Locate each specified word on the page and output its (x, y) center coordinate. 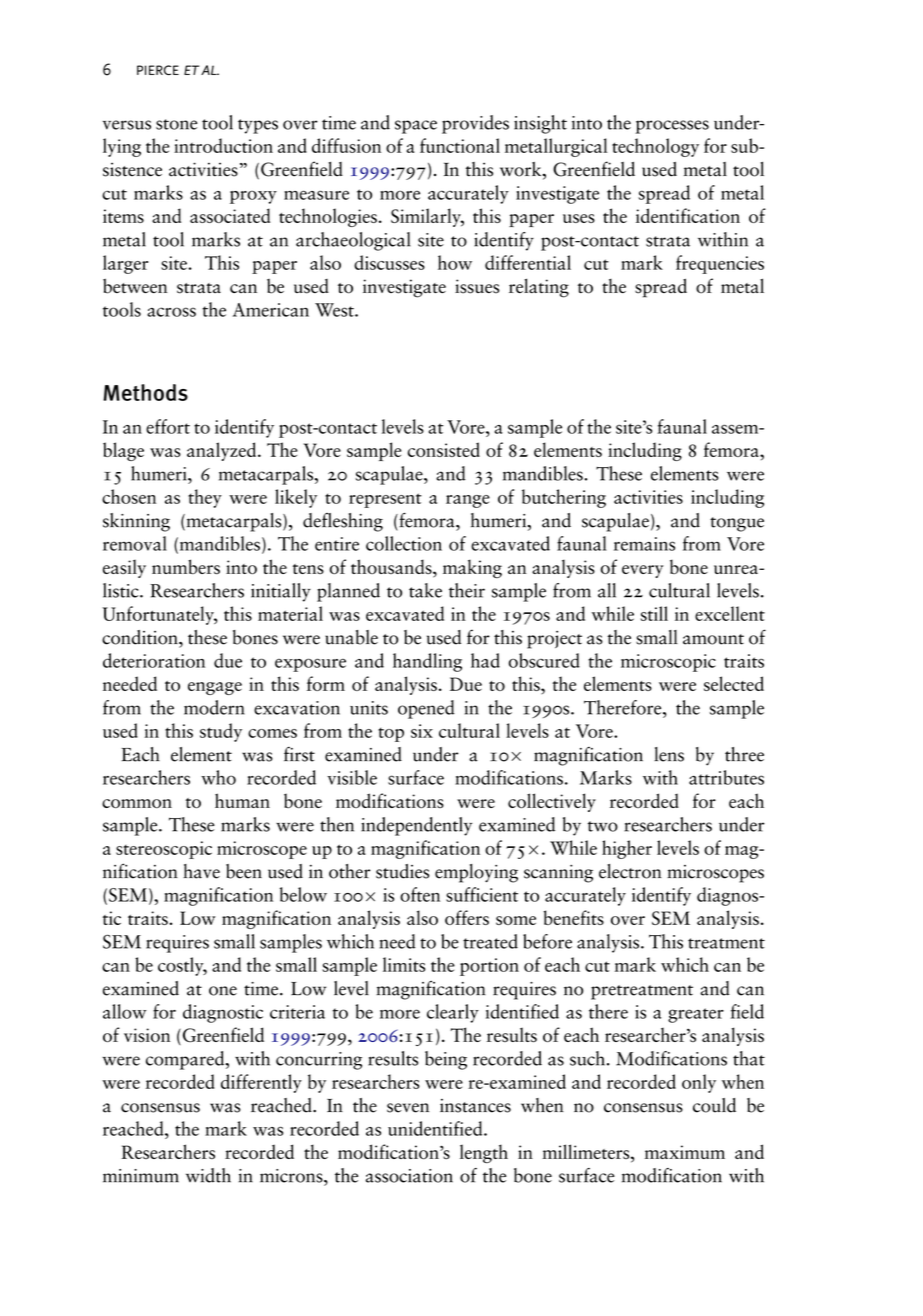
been (244, 871)
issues (477, 286)
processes (672, 127)
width (208, 1175)
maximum (685, 1152)
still (654, 613)
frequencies (720, 264)
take (425, 590)
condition (141, 637)
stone (176, 124)
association (409, 1176)
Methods (145, 392)
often (420, 894)
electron (630, 871)
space (416, 127)
